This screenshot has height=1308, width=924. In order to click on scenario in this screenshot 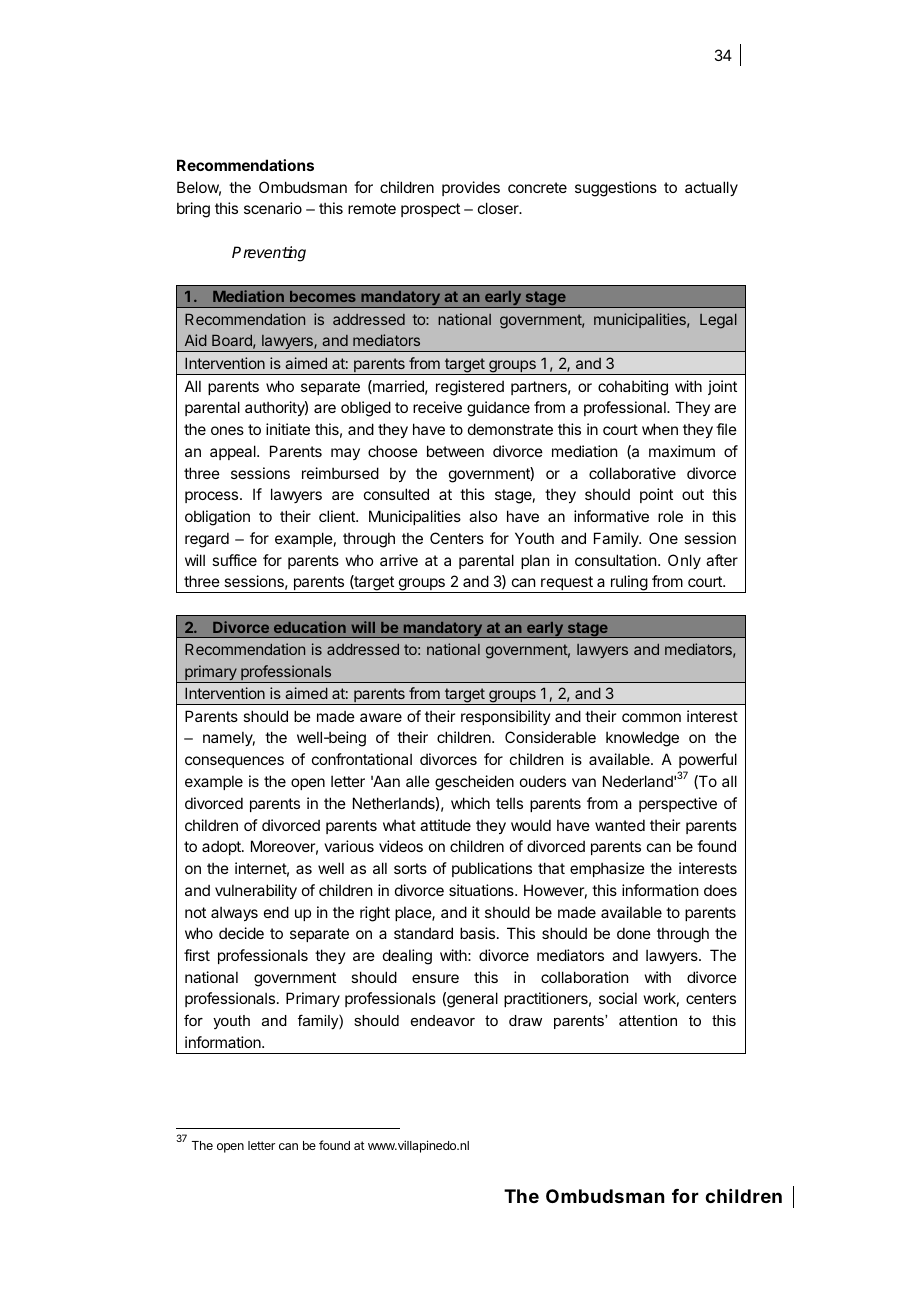, I will do `click(273, 208)`.
